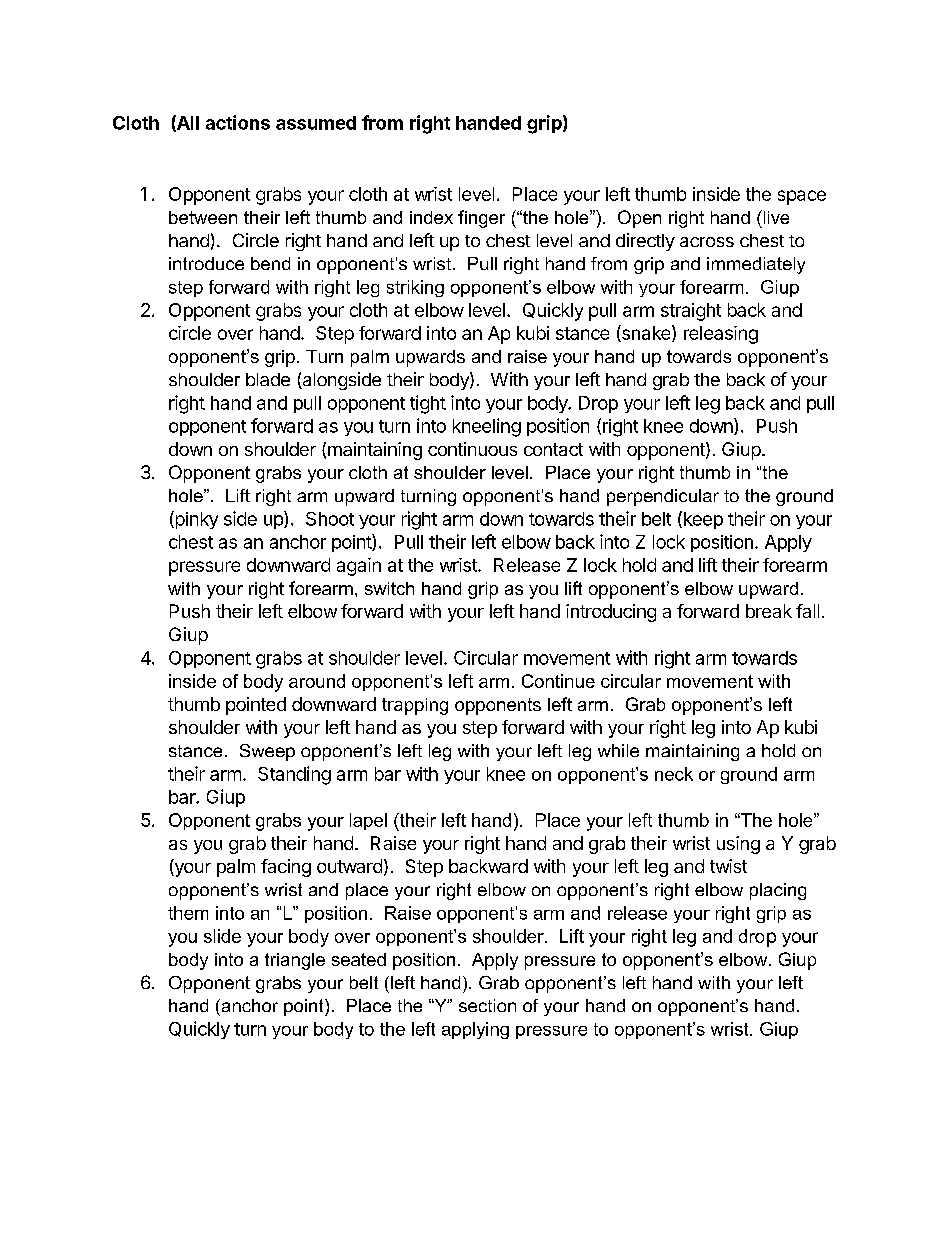  I want to click on blade, so click(268, 379).
